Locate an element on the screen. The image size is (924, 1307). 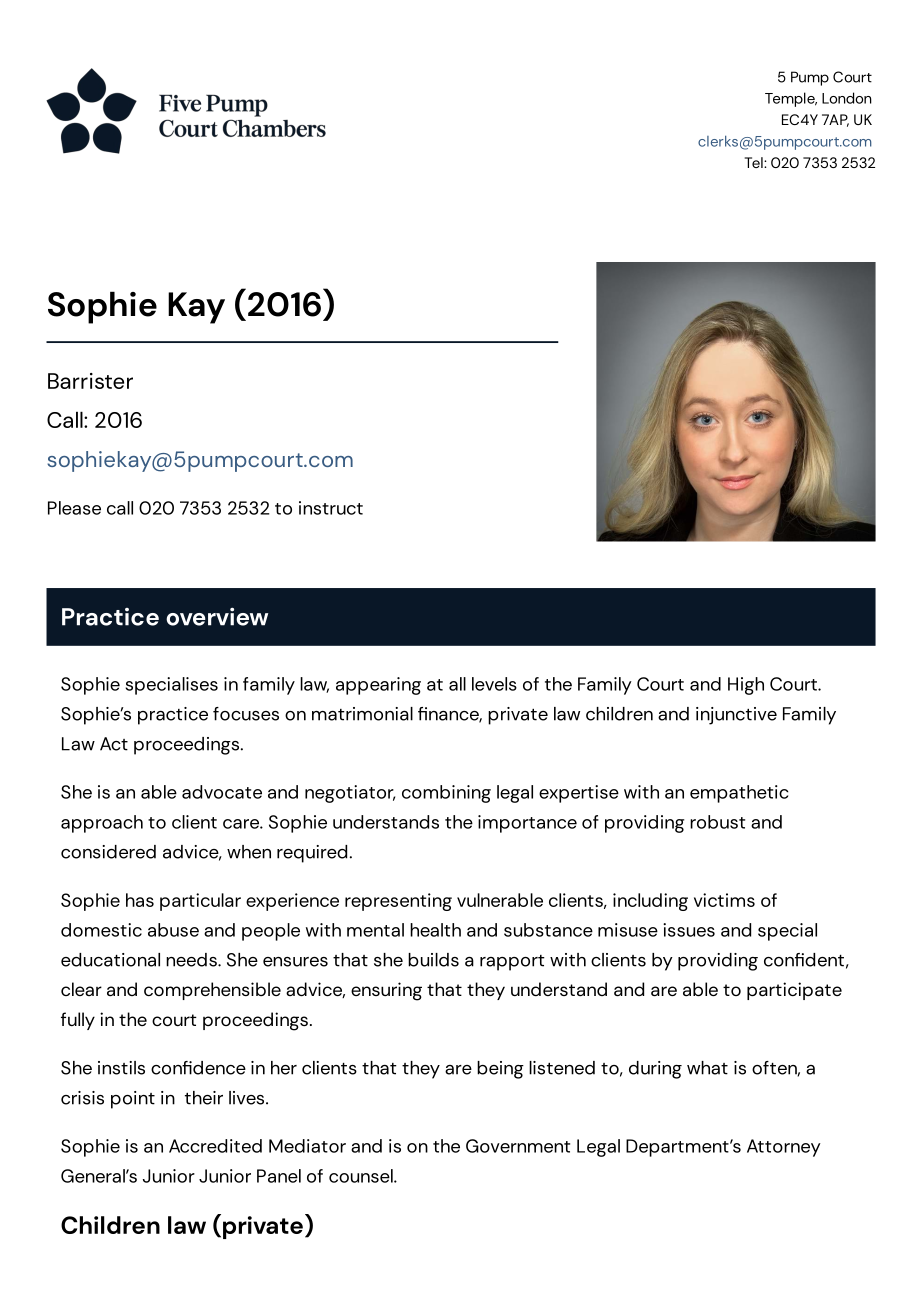
London is located at coordinates (847, 98).
